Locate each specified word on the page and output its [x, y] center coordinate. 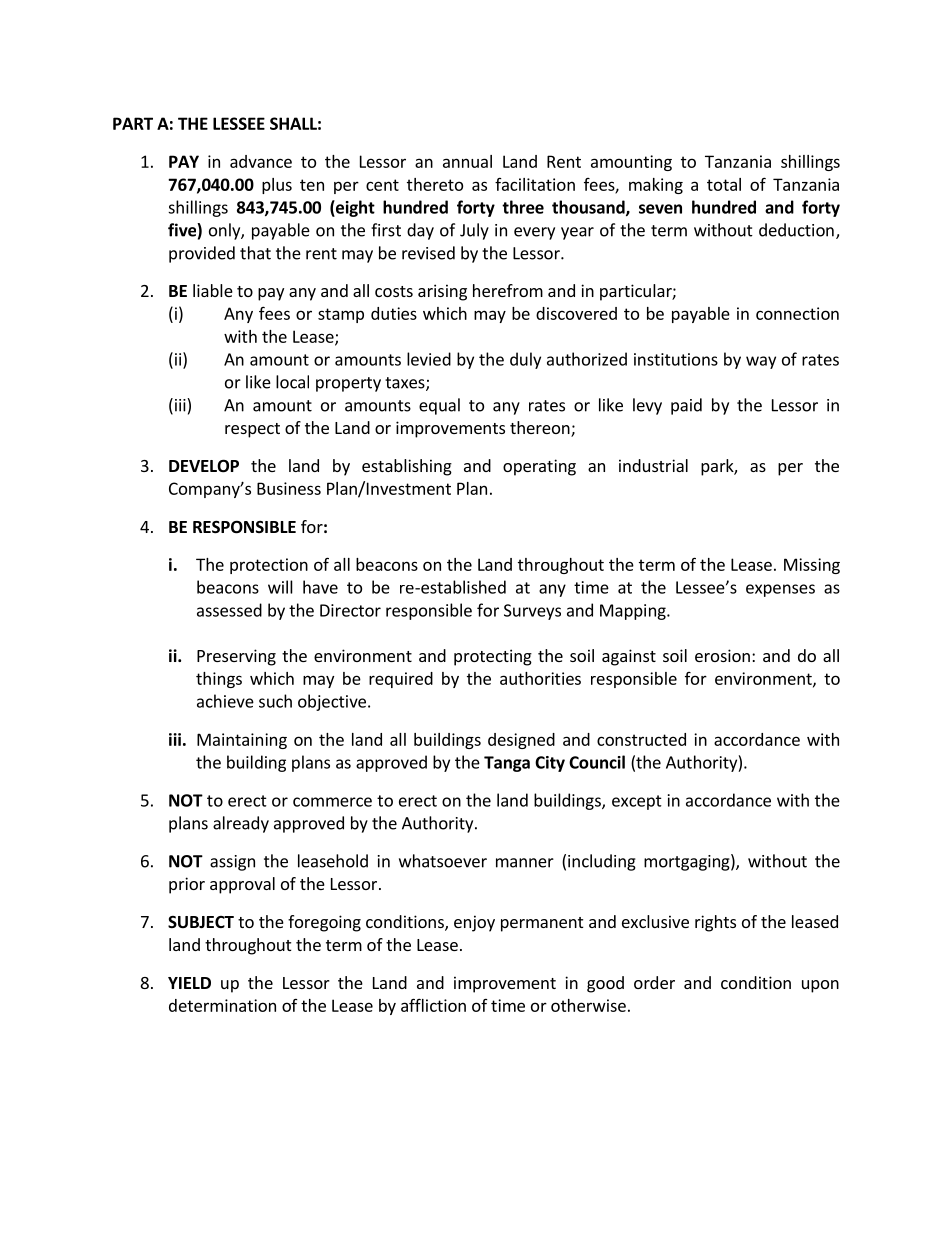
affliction [433, 1005]
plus [277, 186]
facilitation [535, 184]
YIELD [189, 983]
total [724, 184]
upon [820, 986]
